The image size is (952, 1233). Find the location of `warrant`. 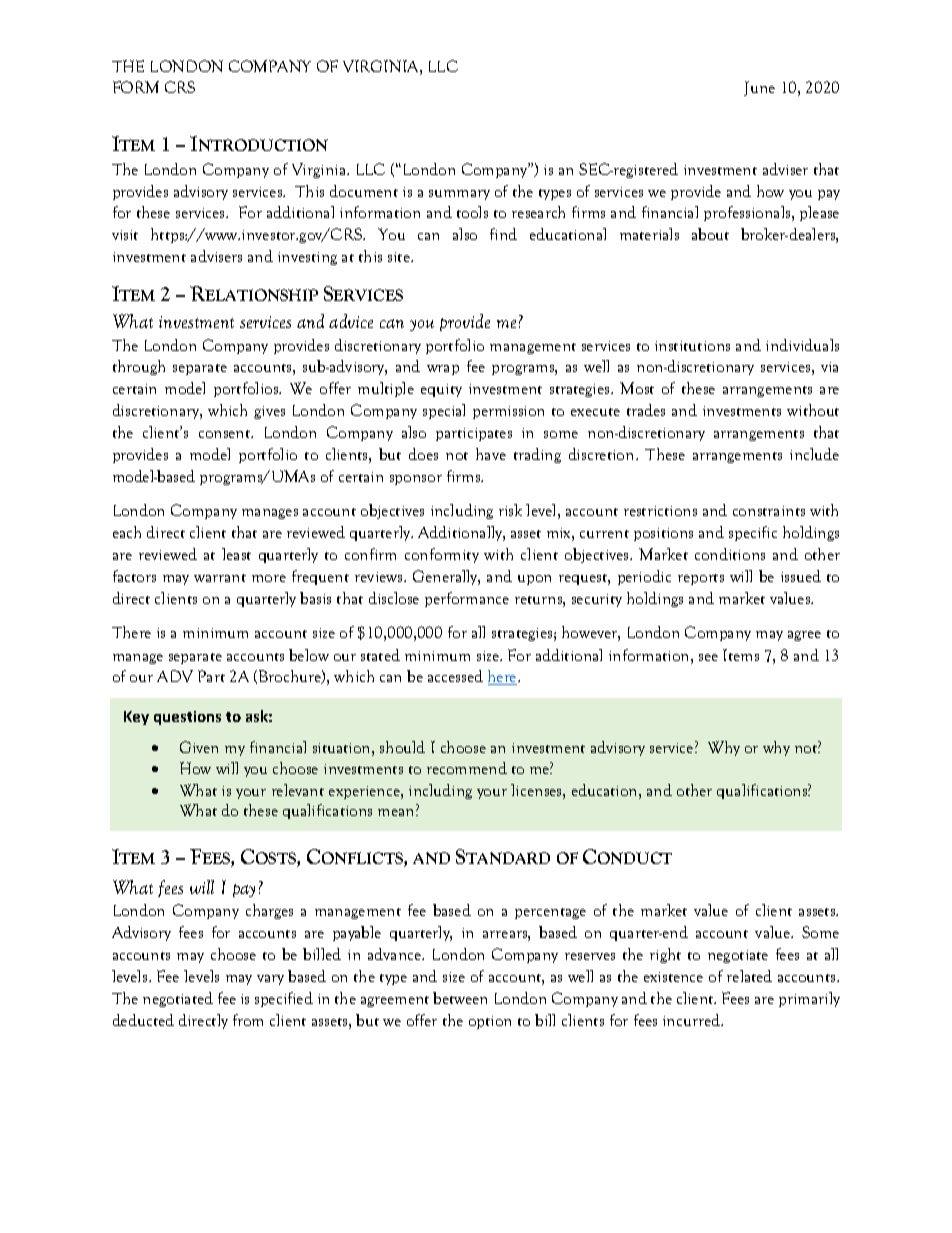

warrant is located at coordinates (220, 578).
